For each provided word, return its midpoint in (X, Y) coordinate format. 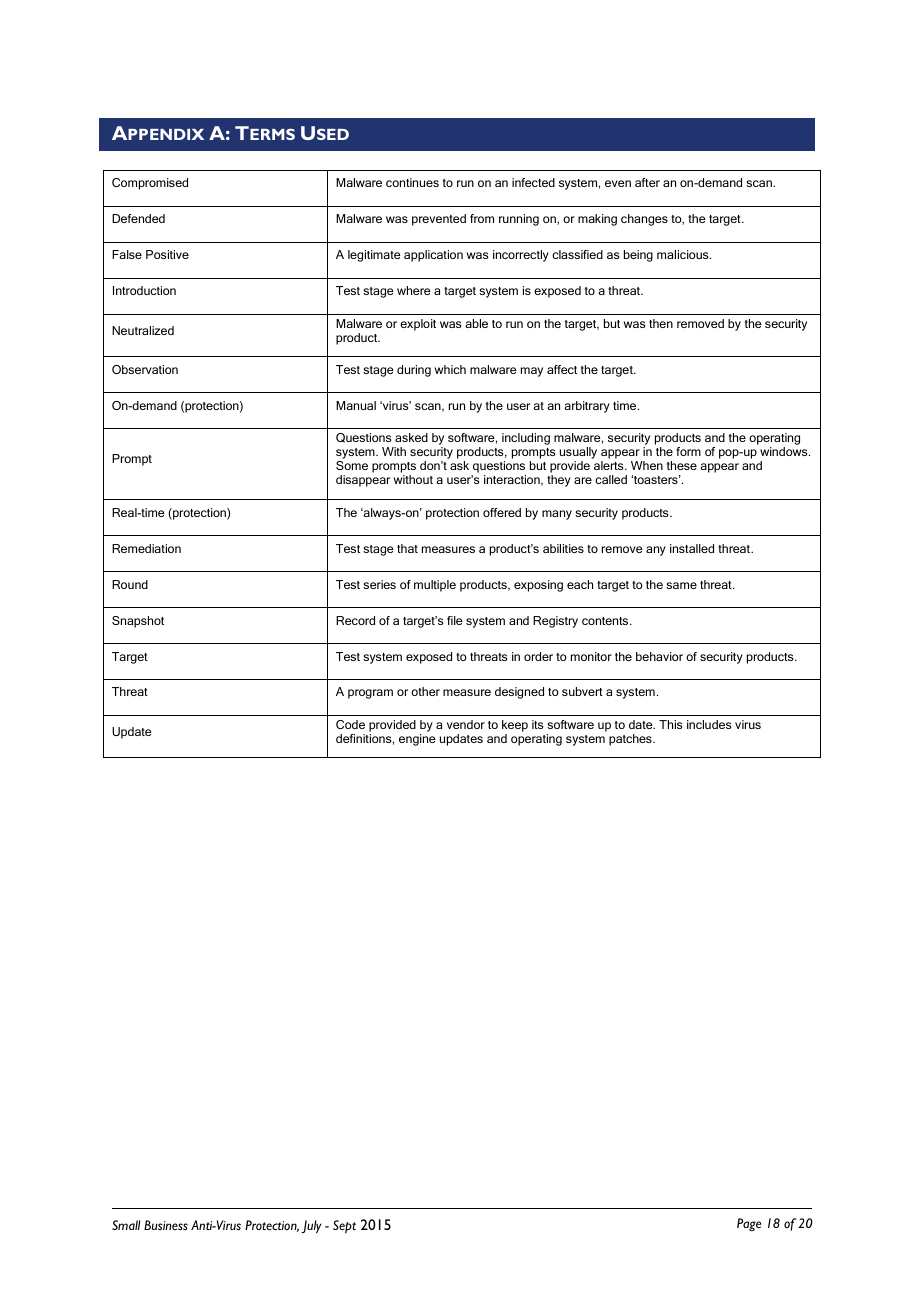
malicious (684, 254)
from (482, 218)
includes (709, 724)
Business (166, 1225)
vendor (466, 724)
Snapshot (138, 622)
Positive (167, 254)
